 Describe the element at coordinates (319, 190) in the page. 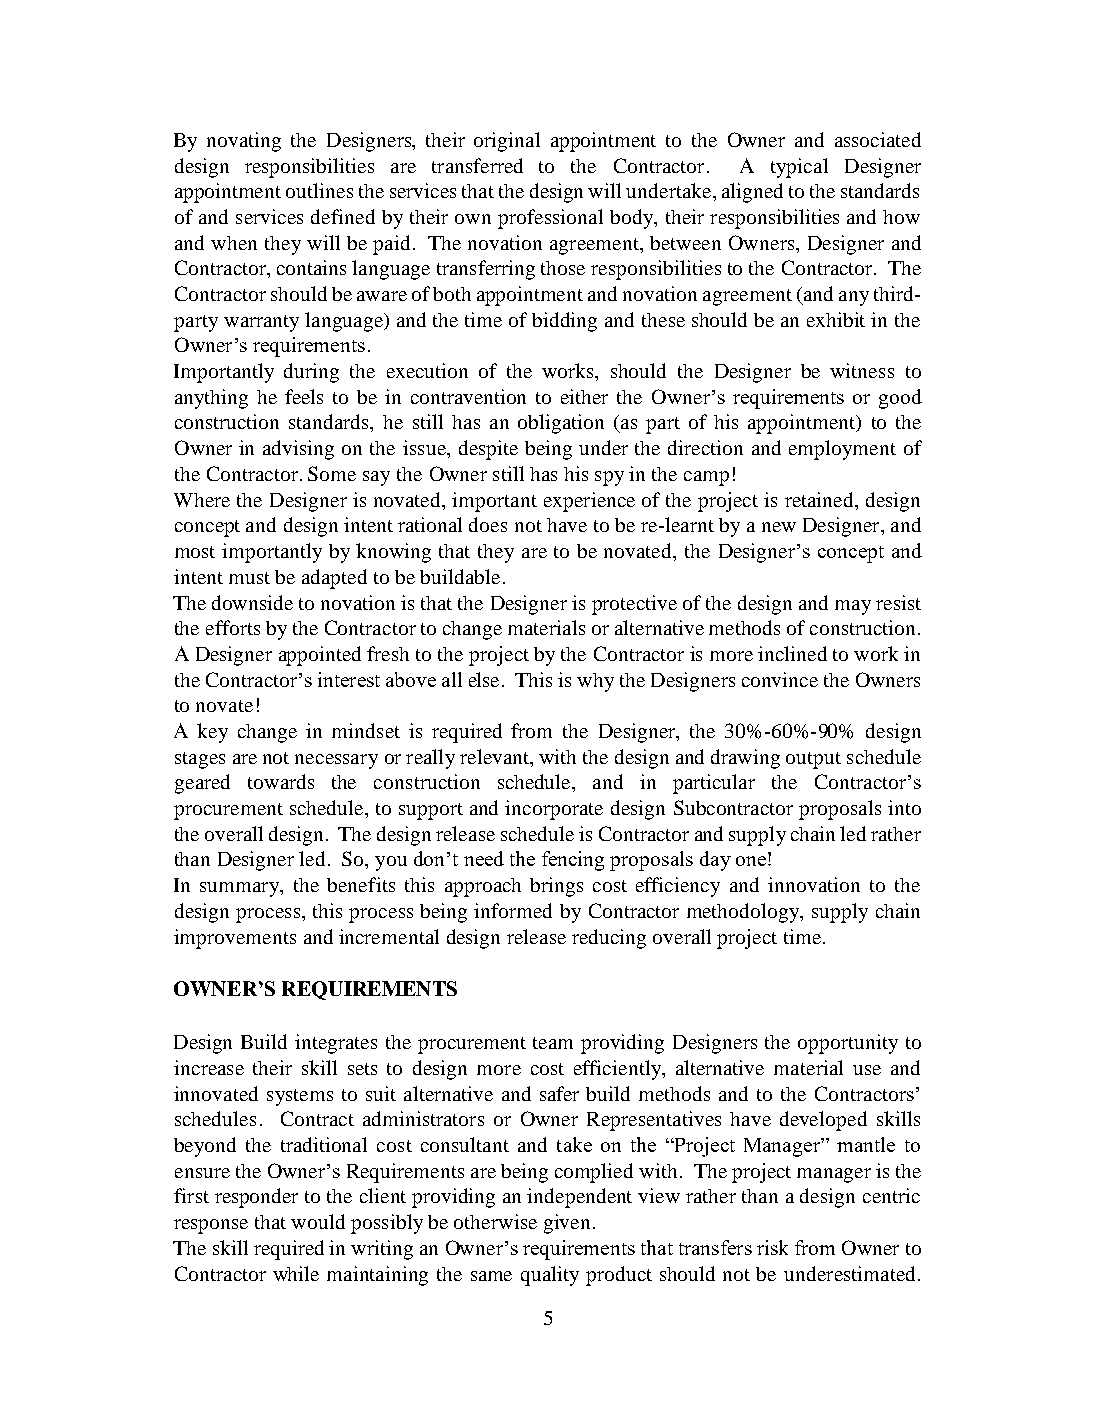

I see `outlines` at that location.
